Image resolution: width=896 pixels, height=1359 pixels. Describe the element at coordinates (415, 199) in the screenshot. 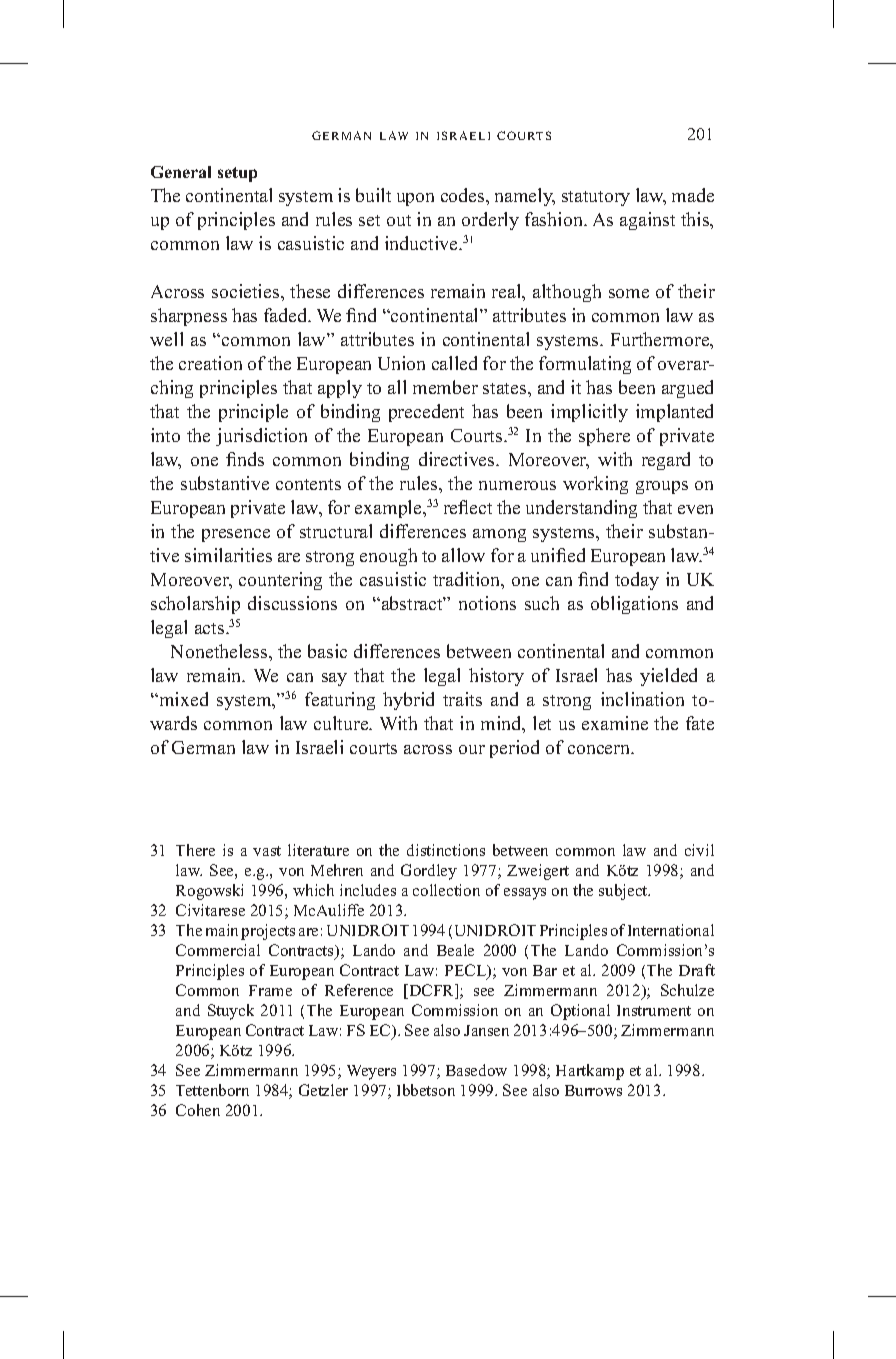

I see `upon` at that location.
